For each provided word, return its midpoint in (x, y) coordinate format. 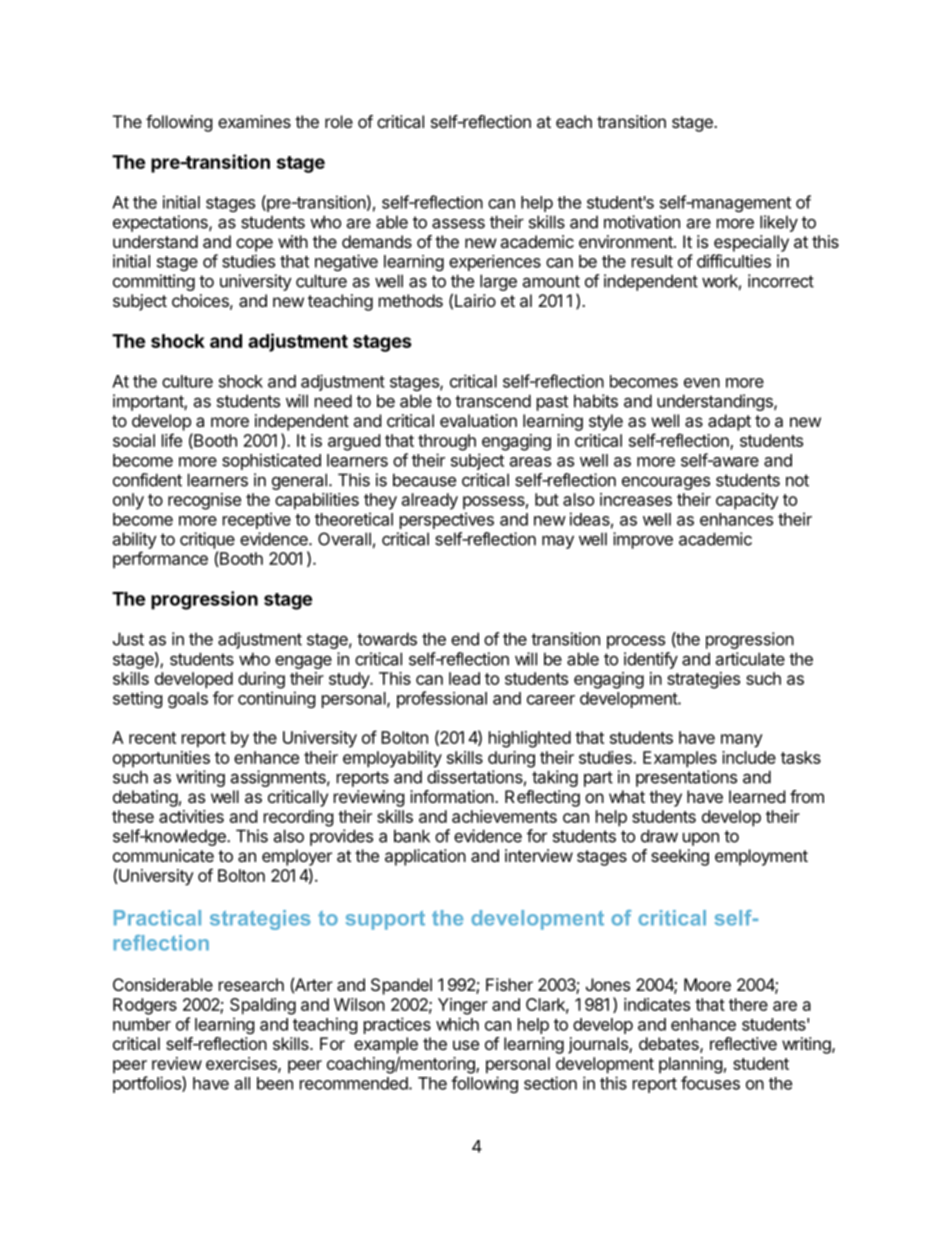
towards (387, 639)
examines (254, 121)
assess (458, 223)
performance (160, 560)
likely (779, 223)
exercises (242, 1064)
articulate (750, 659)
